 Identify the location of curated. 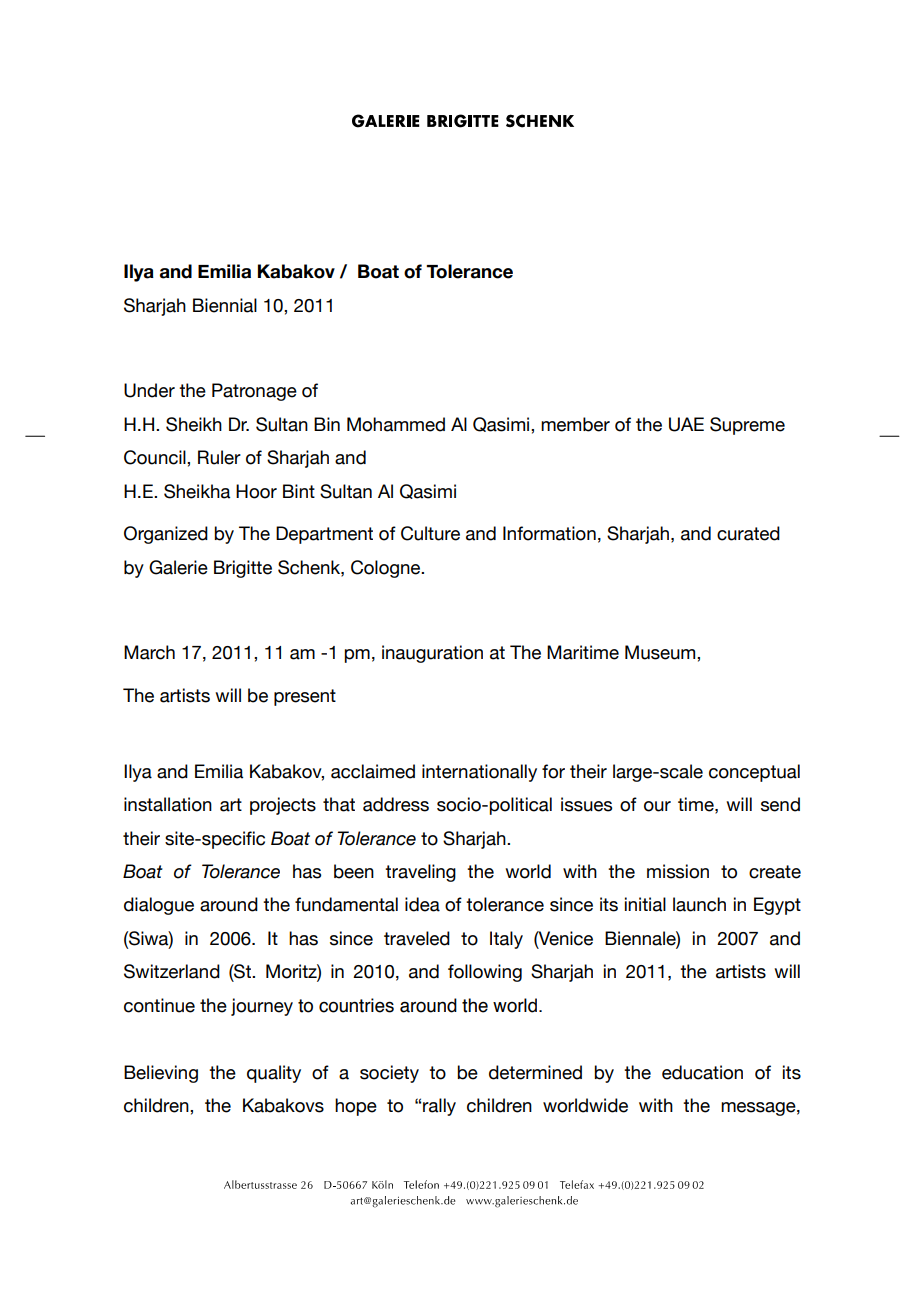
(748, 533).
